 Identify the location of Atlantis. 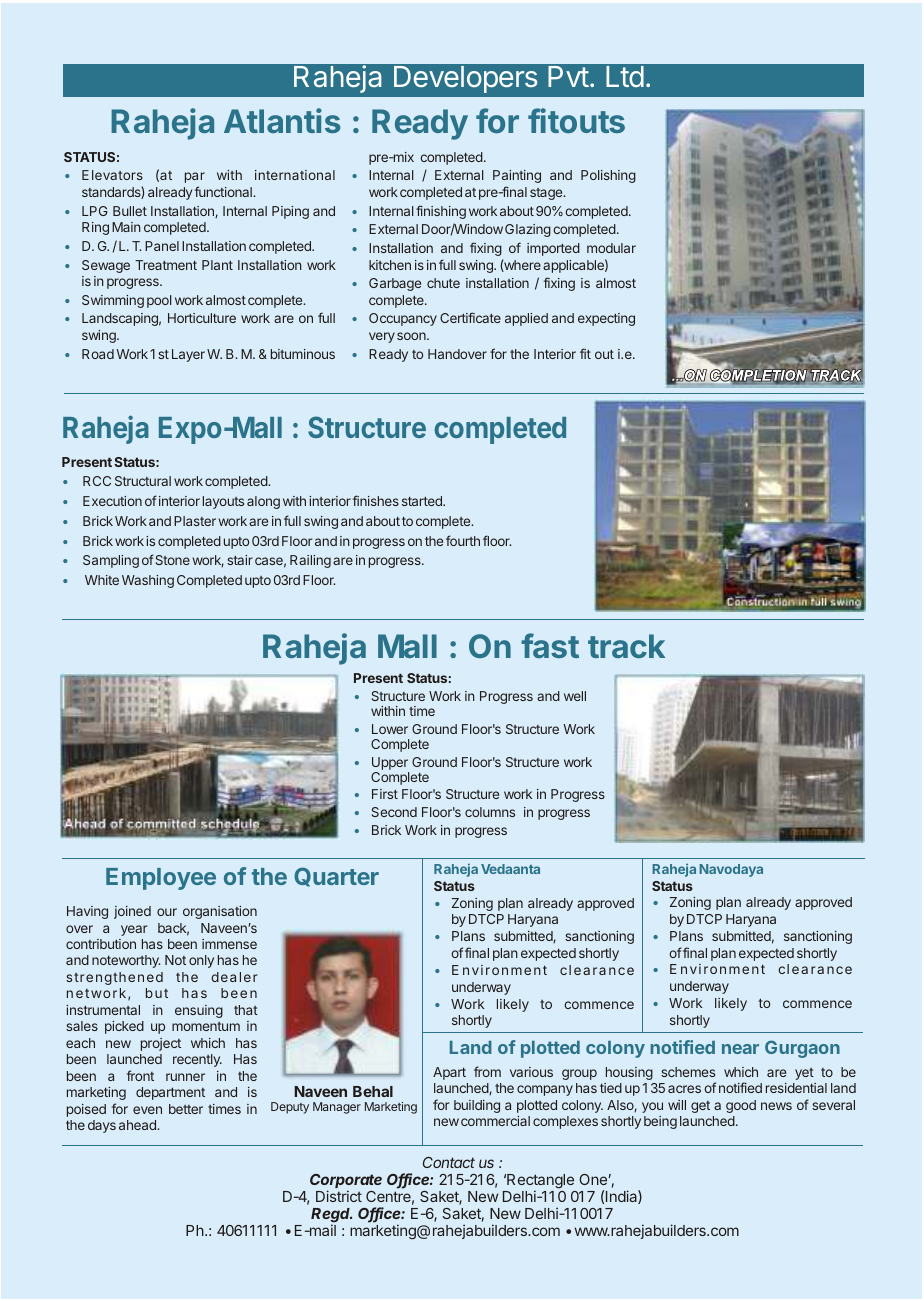
(282, 120).
